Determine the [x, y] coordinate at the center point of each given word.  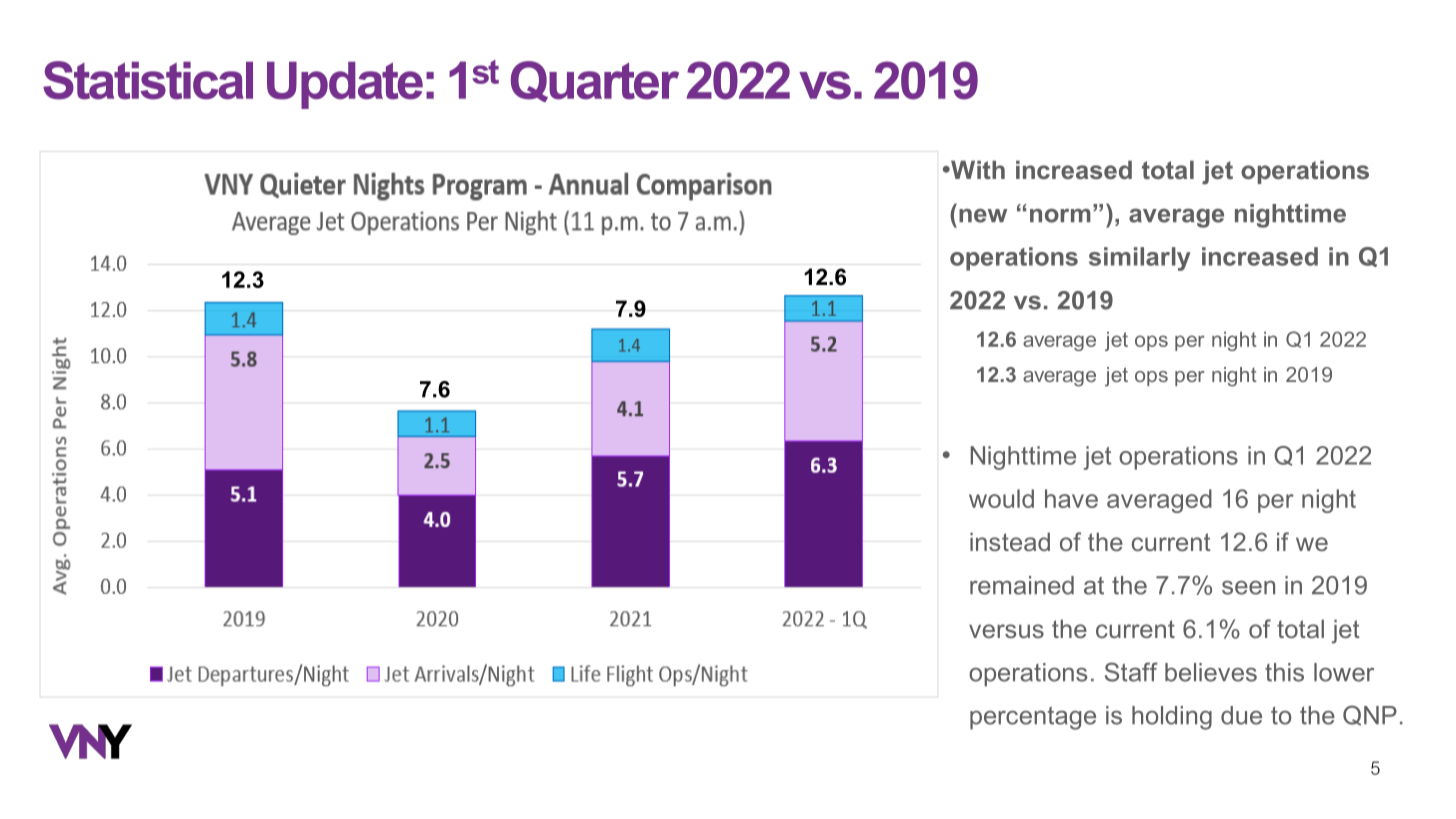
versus [1006, 631]
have [1071, 498]
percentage [1033, 718]
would [1001, 498]
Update [345, 85]
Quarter [595, 81]
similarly [1140, 259]
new [983, 216]
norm [1060, 216]
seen [1248, 587]
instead [1010, 541]
